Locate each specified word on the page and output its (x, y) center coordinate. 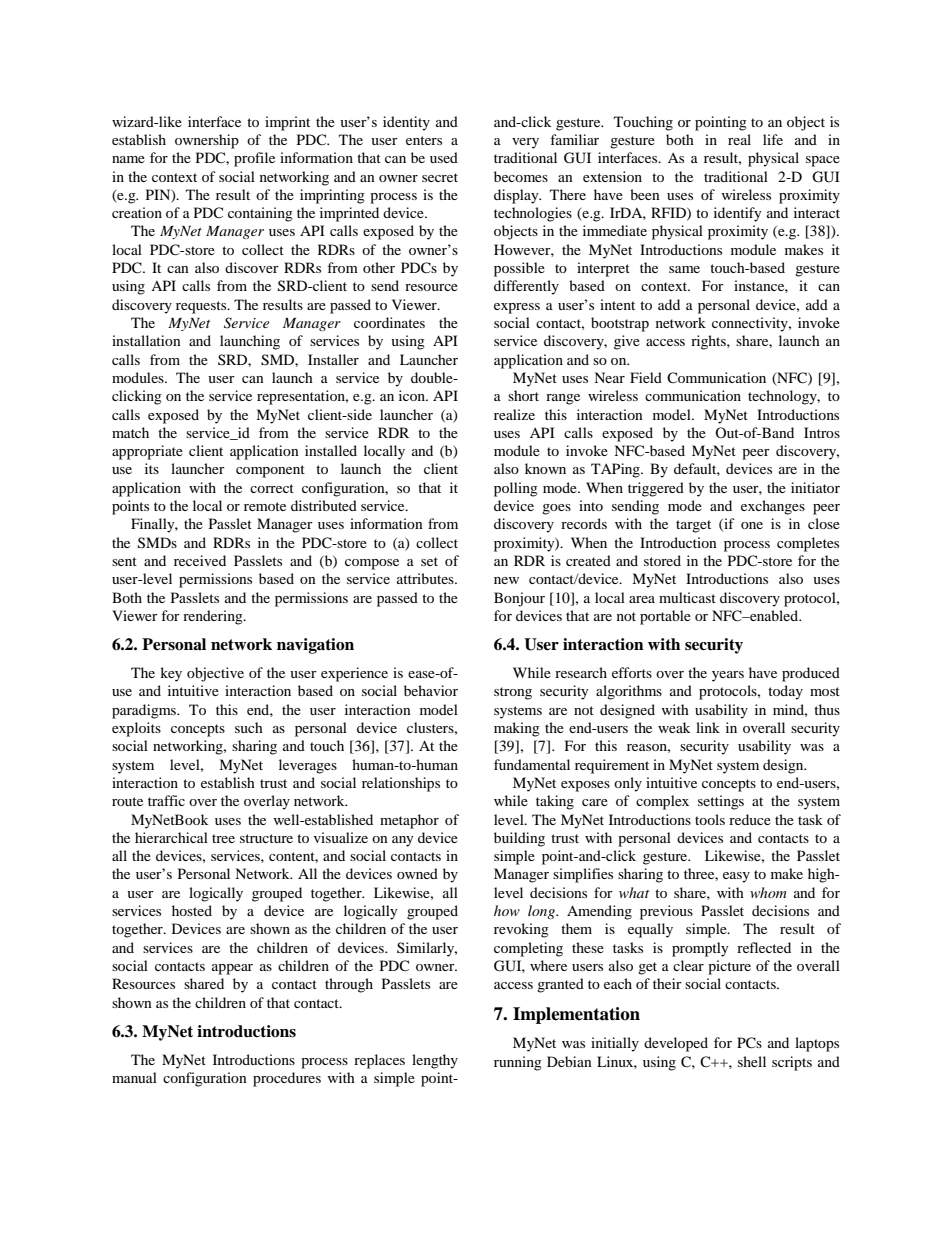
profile (254, 159)
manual (134, 1077)
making (517, 729)
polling (516, 489)
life (773, 139)
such (249, 727)
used (444, 157)
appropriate (147, 452)
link (708, 727)
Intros (822, 432)
